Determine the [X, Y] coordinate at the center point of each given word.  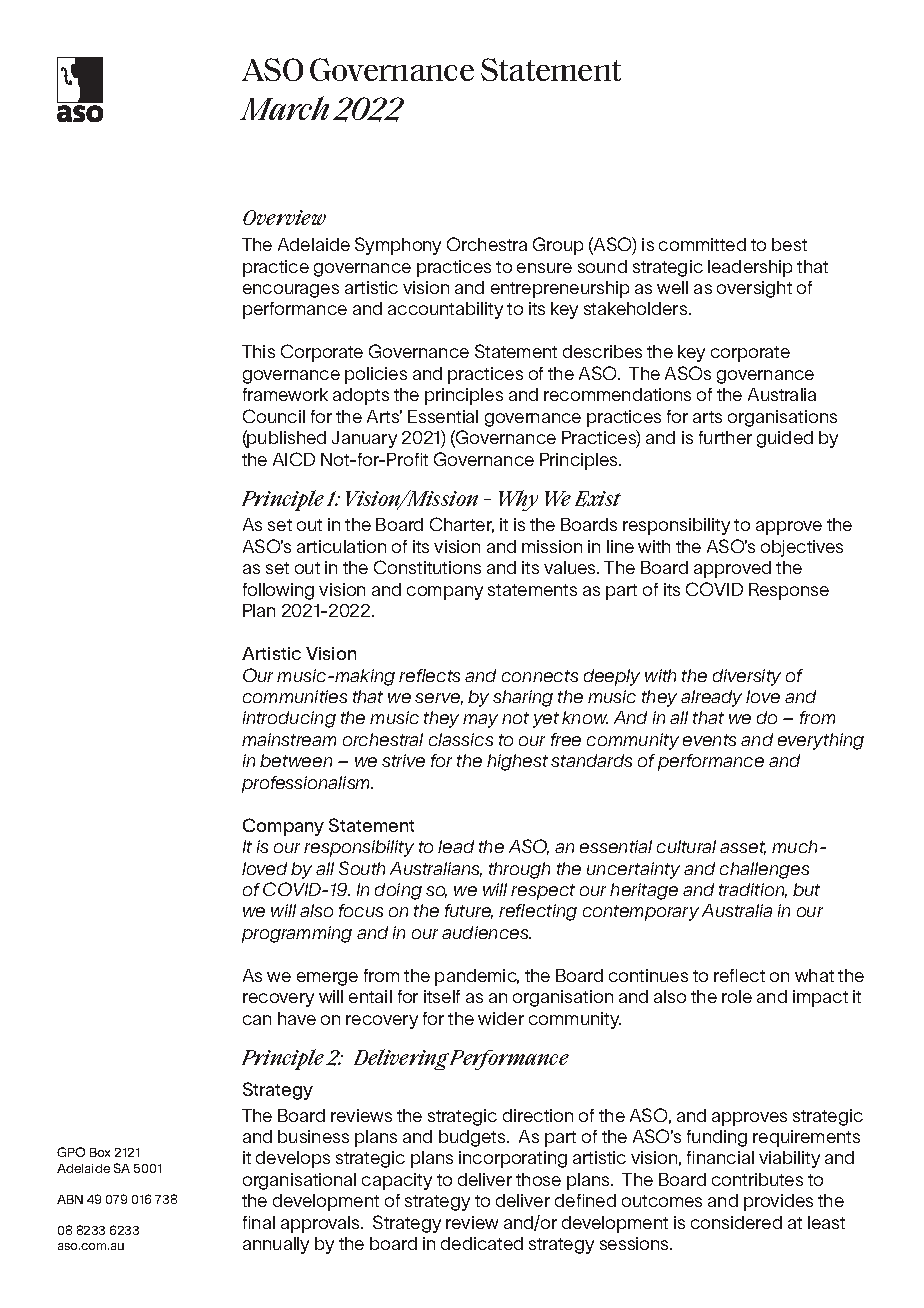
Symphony [398, 246]
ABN [70, 1199]
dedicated [482, 1243]
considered [736, 1222]
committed [702, 244]
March [284, 108]
